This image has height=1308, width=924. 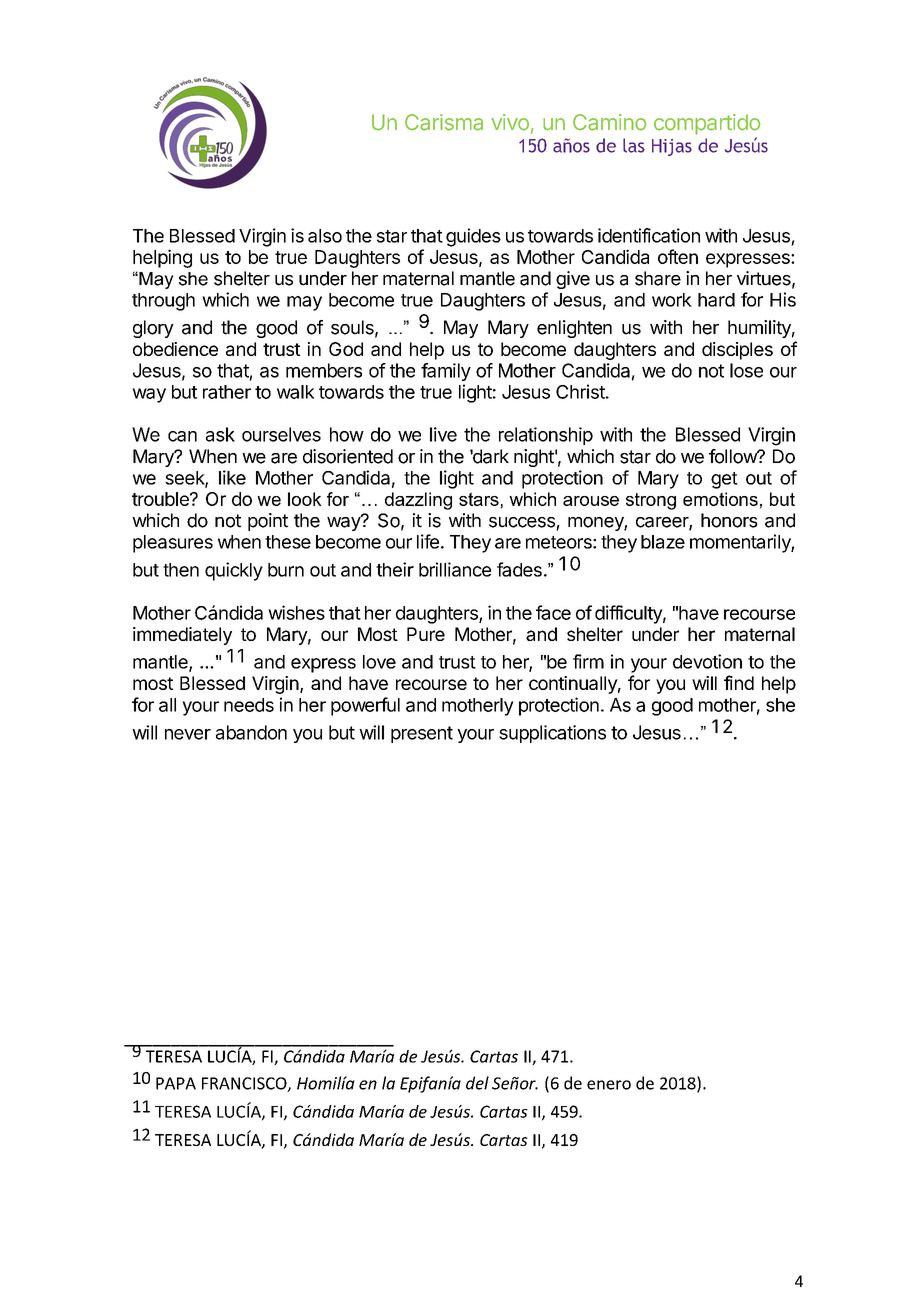 I want to click on live, so click(x=443, y=434).
